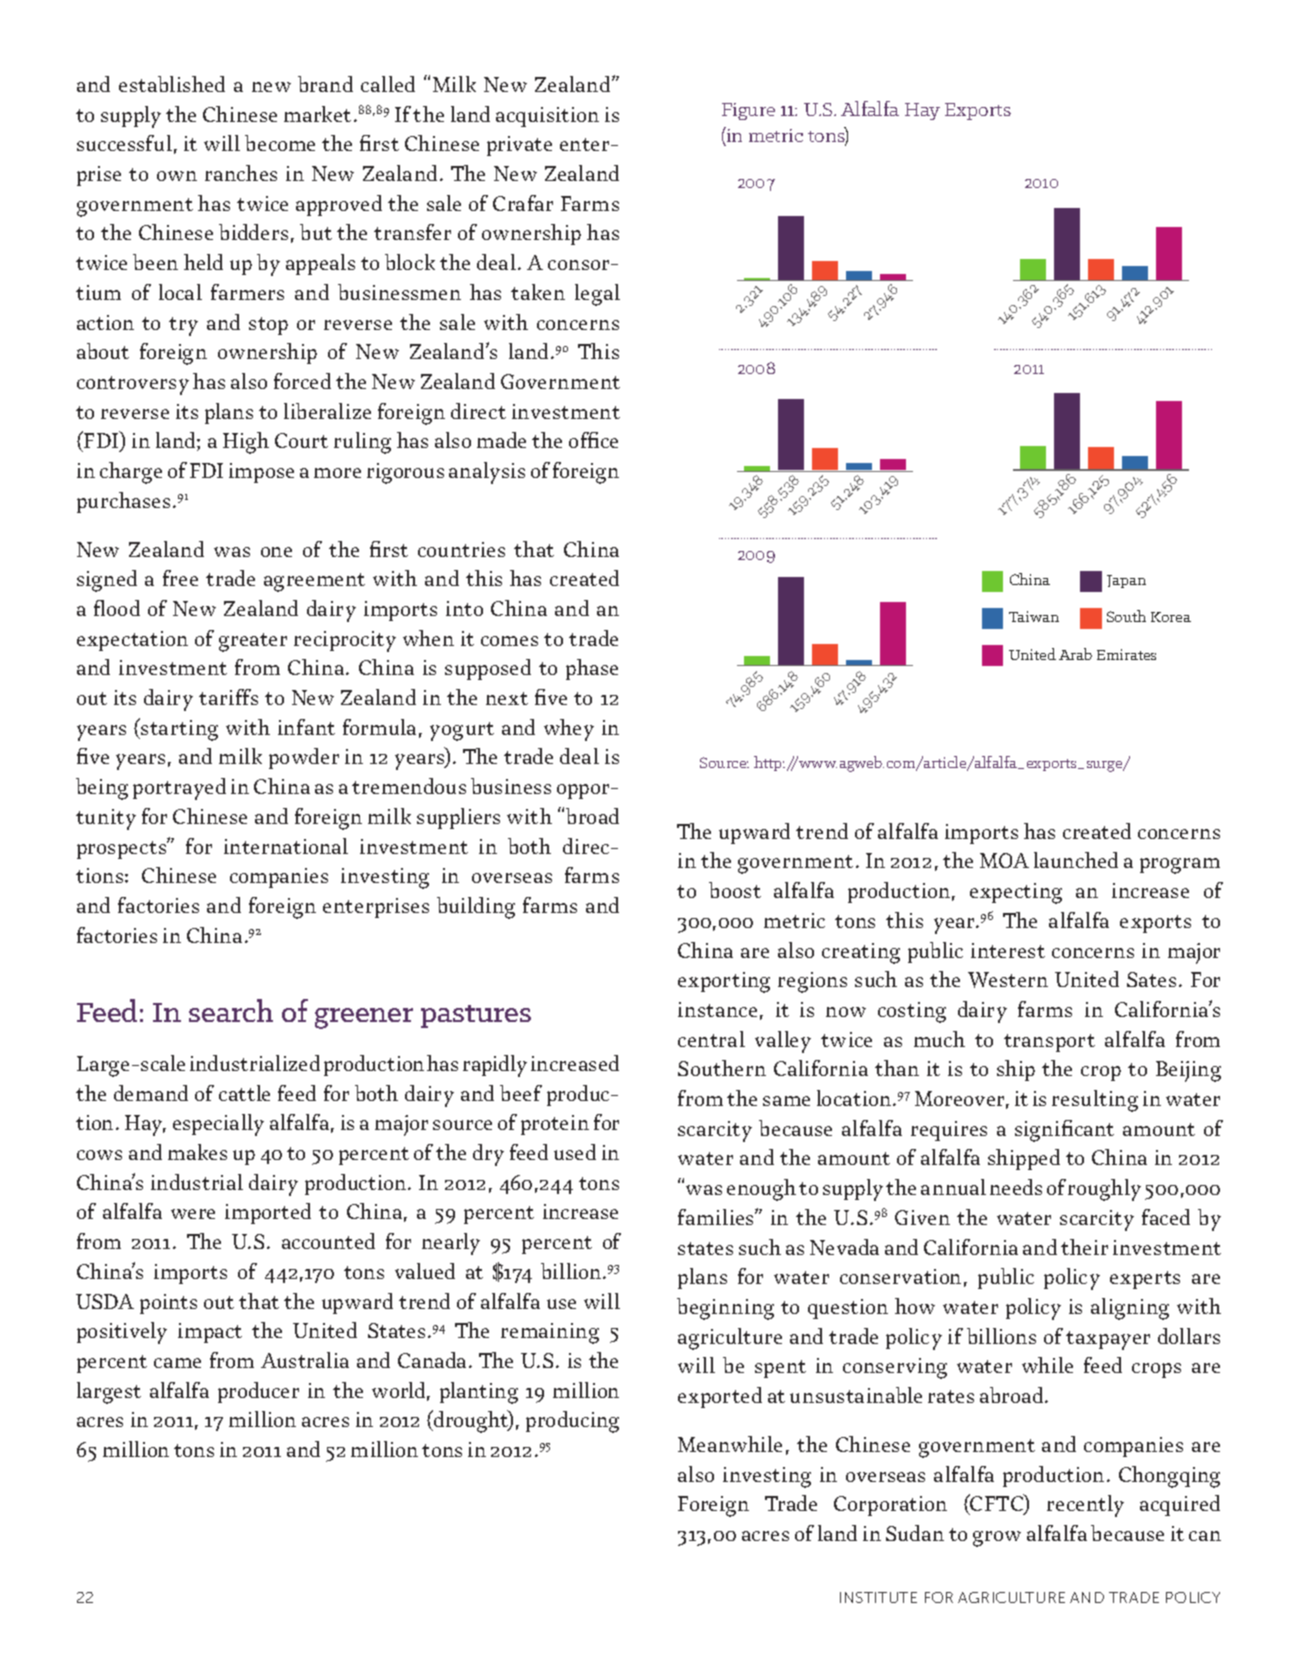 This page has height=1680, width=1298. Describe the element at coordinates (720, 1397) in the page. I see `exported` at that location.
